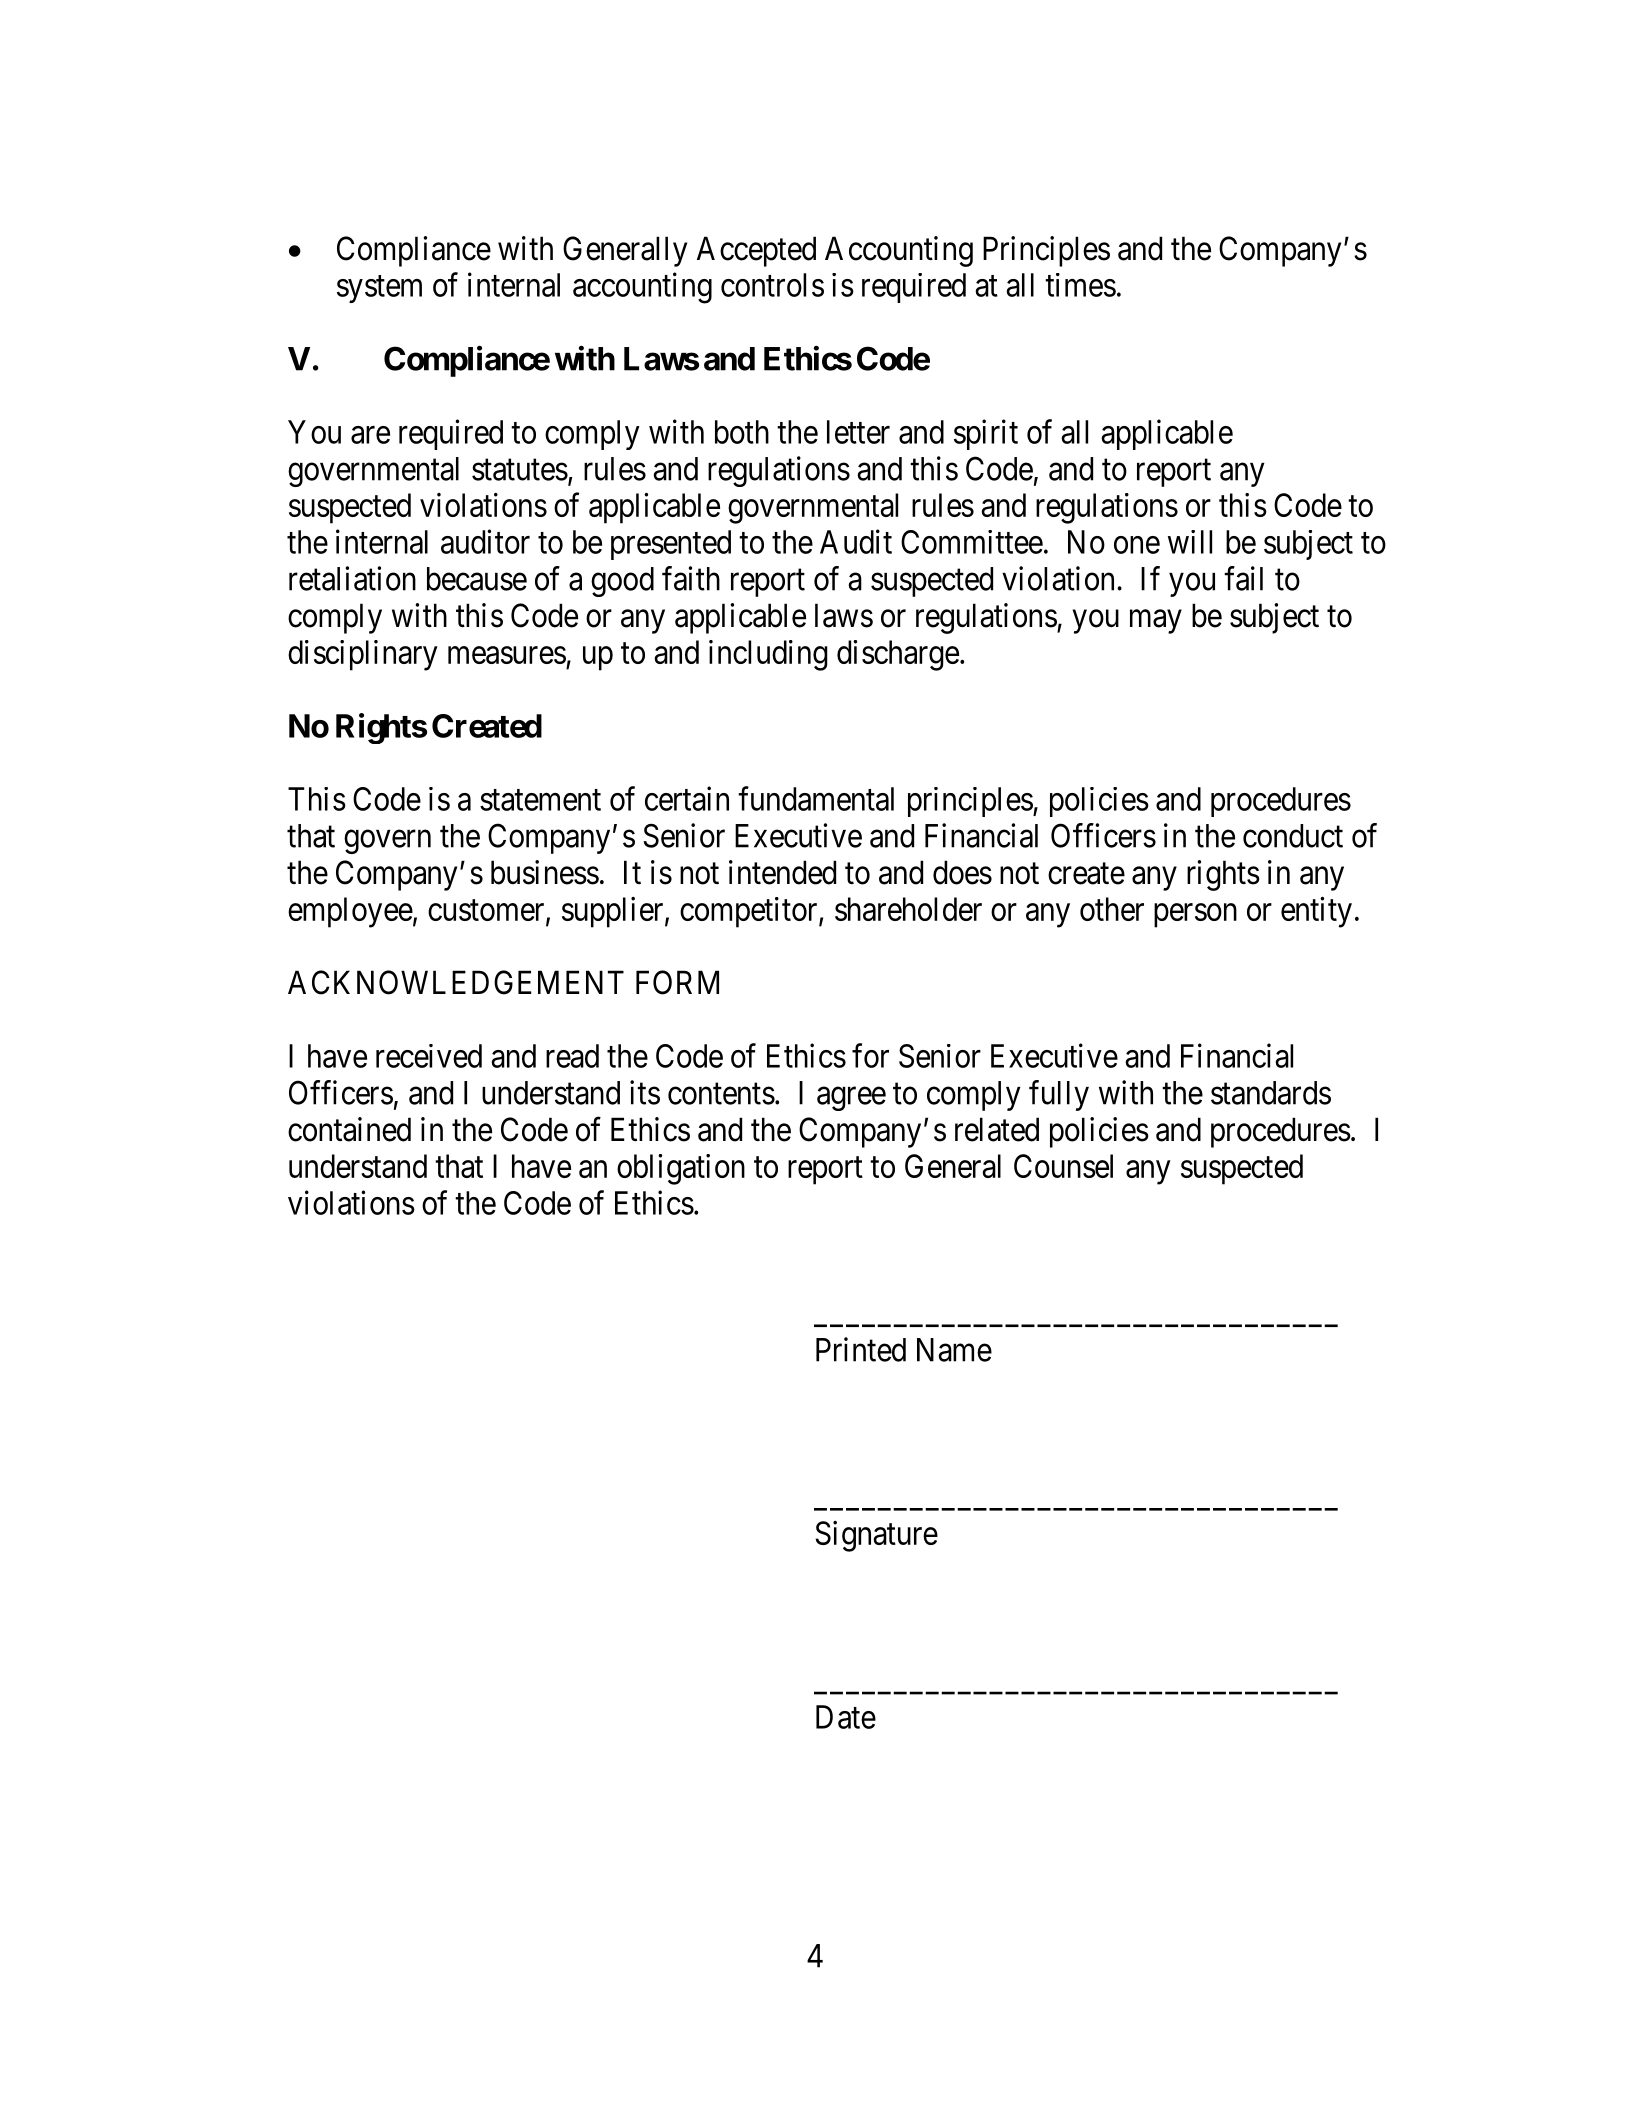  I want to click on spirit, so click(986, 434).
